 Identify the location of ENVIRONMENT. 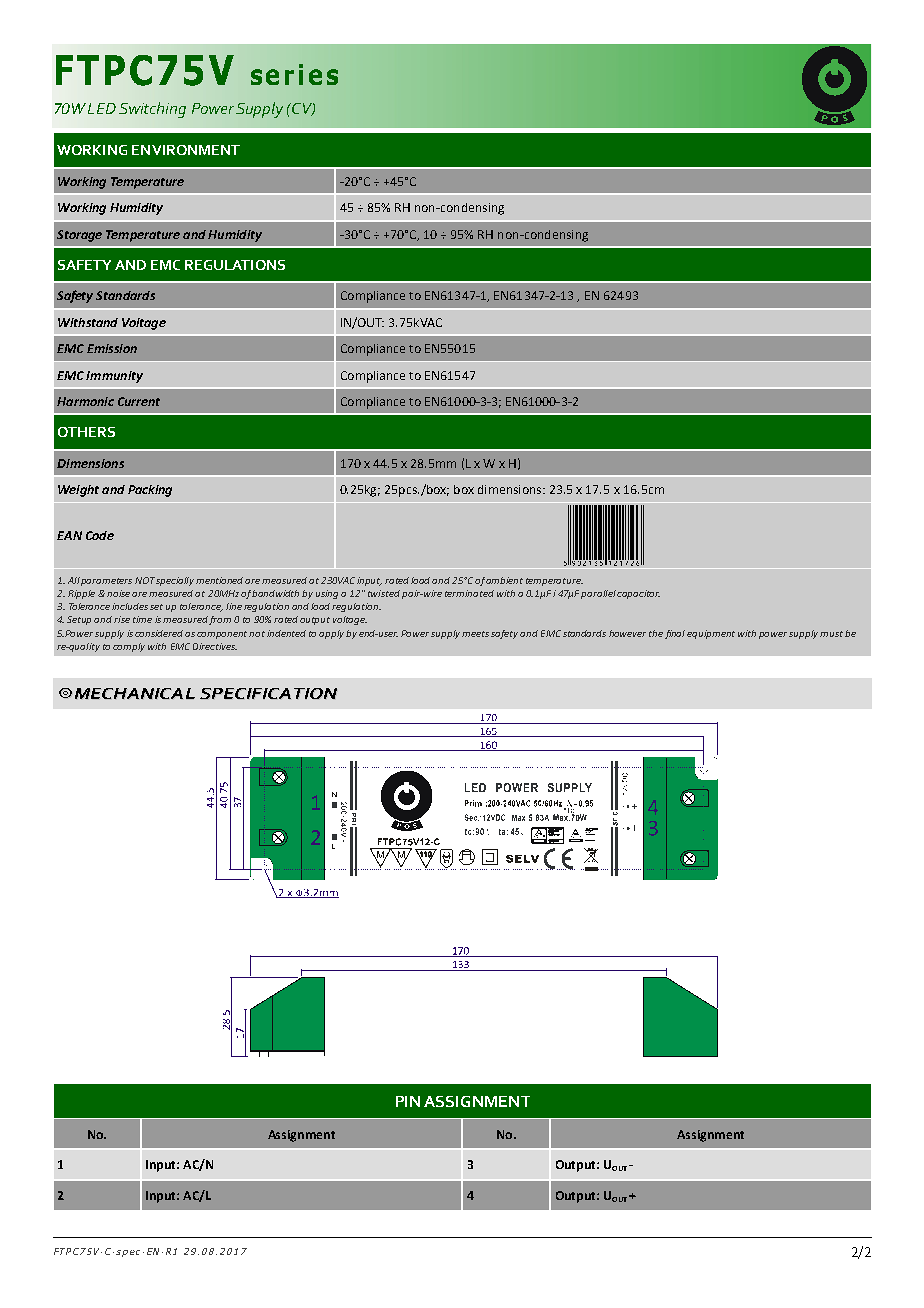
(186, 150).
